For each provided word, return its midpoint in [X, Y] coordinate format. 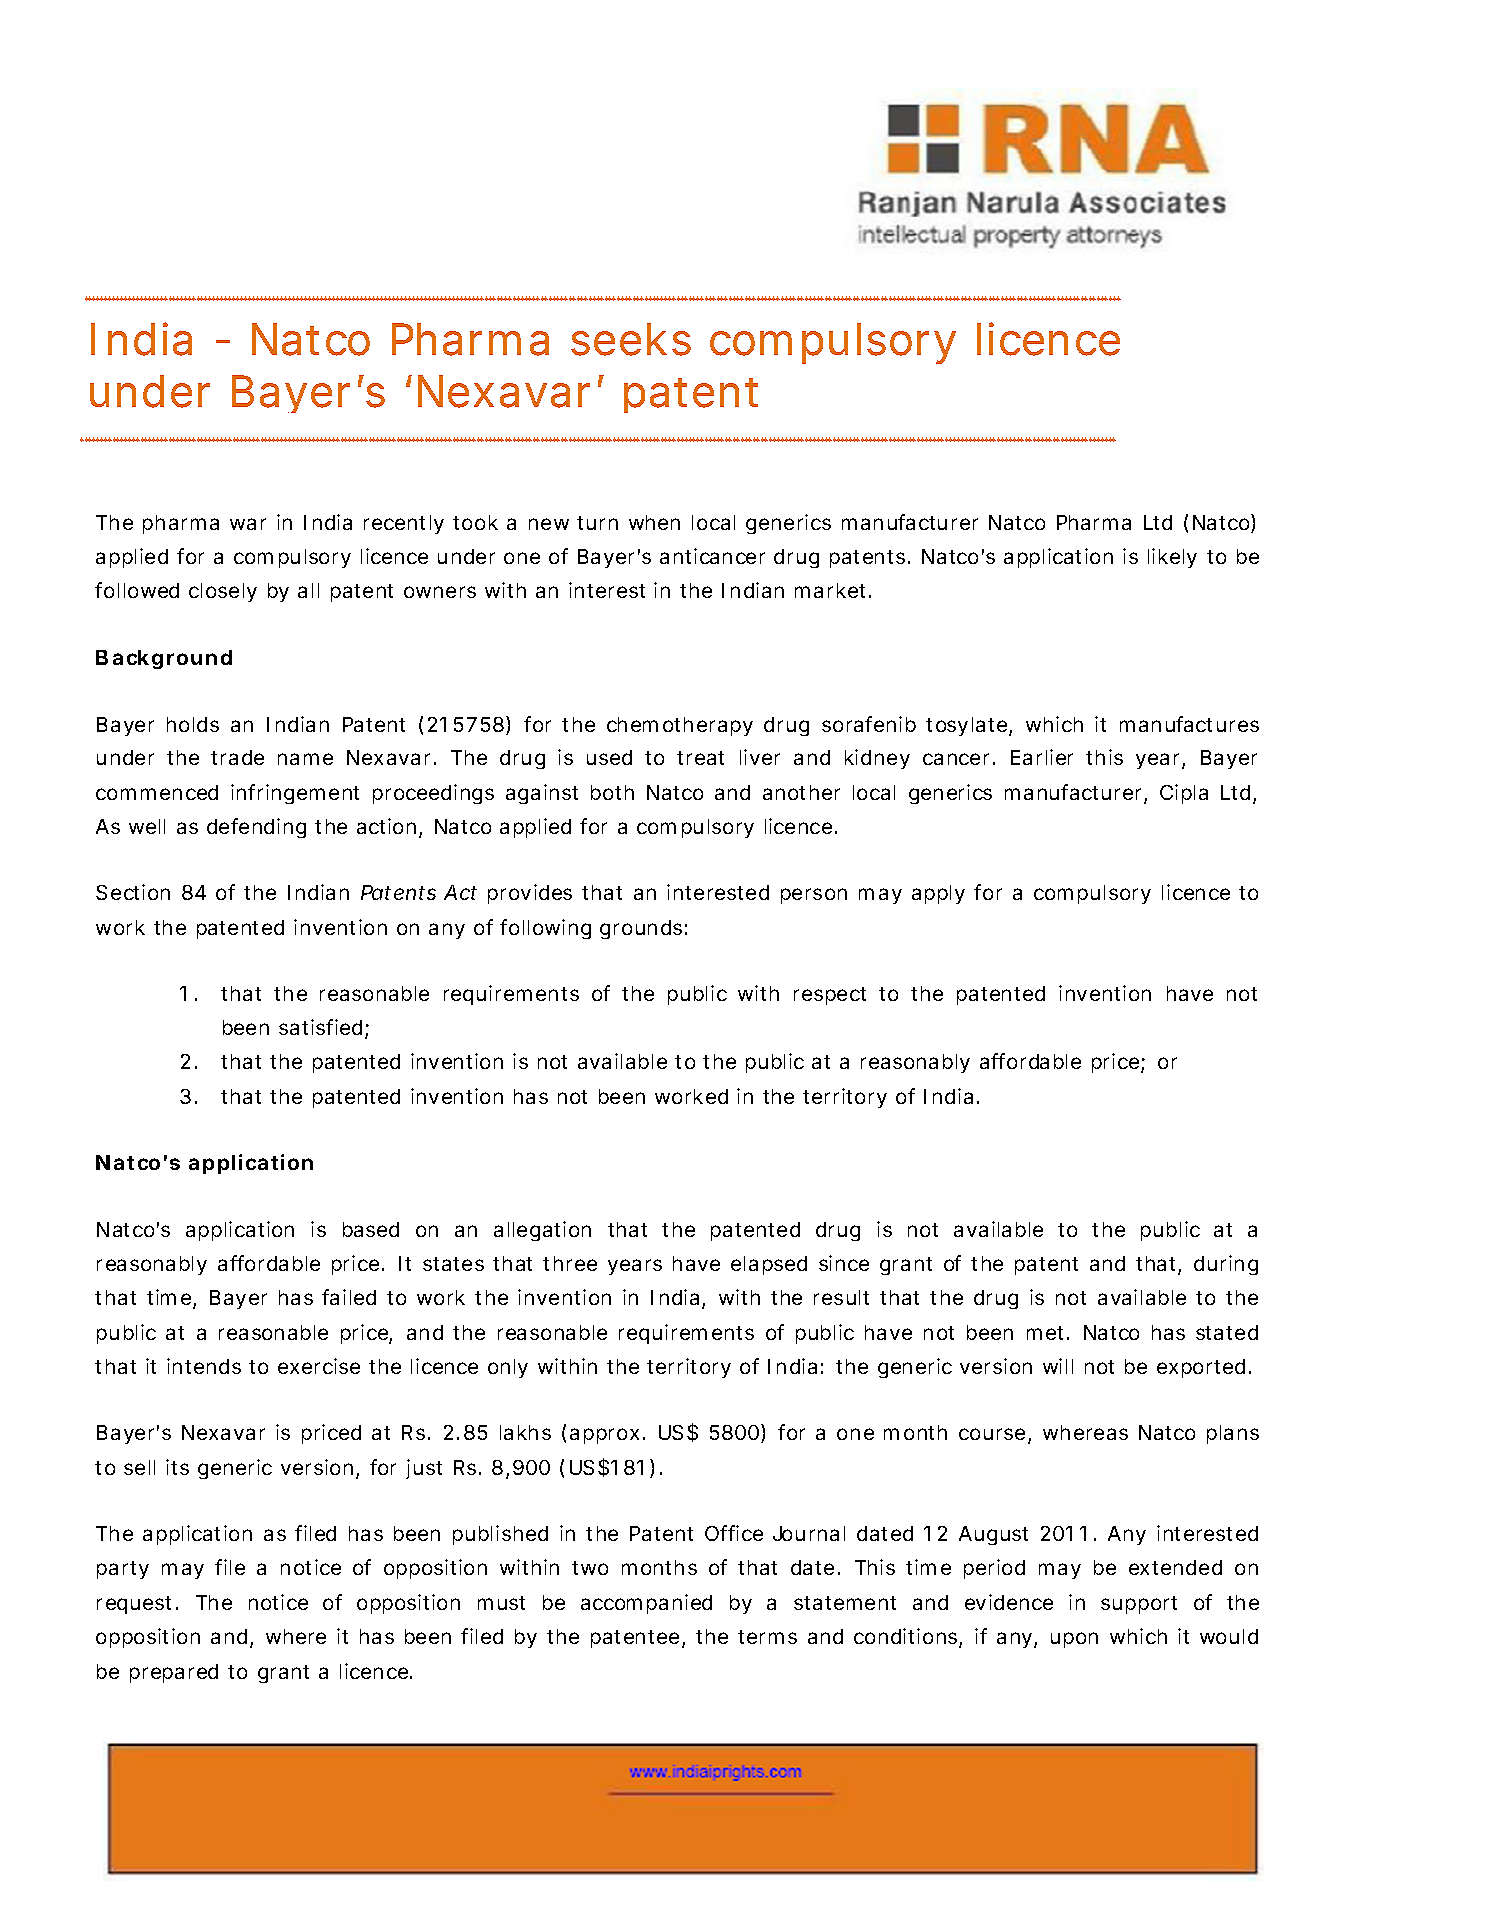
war [248, 524]
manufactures [1189, 724]
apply [938, 894]
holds [193, 724]
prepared [174, 1673]
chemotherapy [680, 726]
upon [1074, 1640]
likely [1172, 558]
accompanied [646, 1604]
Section [133, 892]
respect [830, 996]
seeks [631, 339]
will [1058, 1366]
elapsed [769, 1265]
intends [204, 1366]
